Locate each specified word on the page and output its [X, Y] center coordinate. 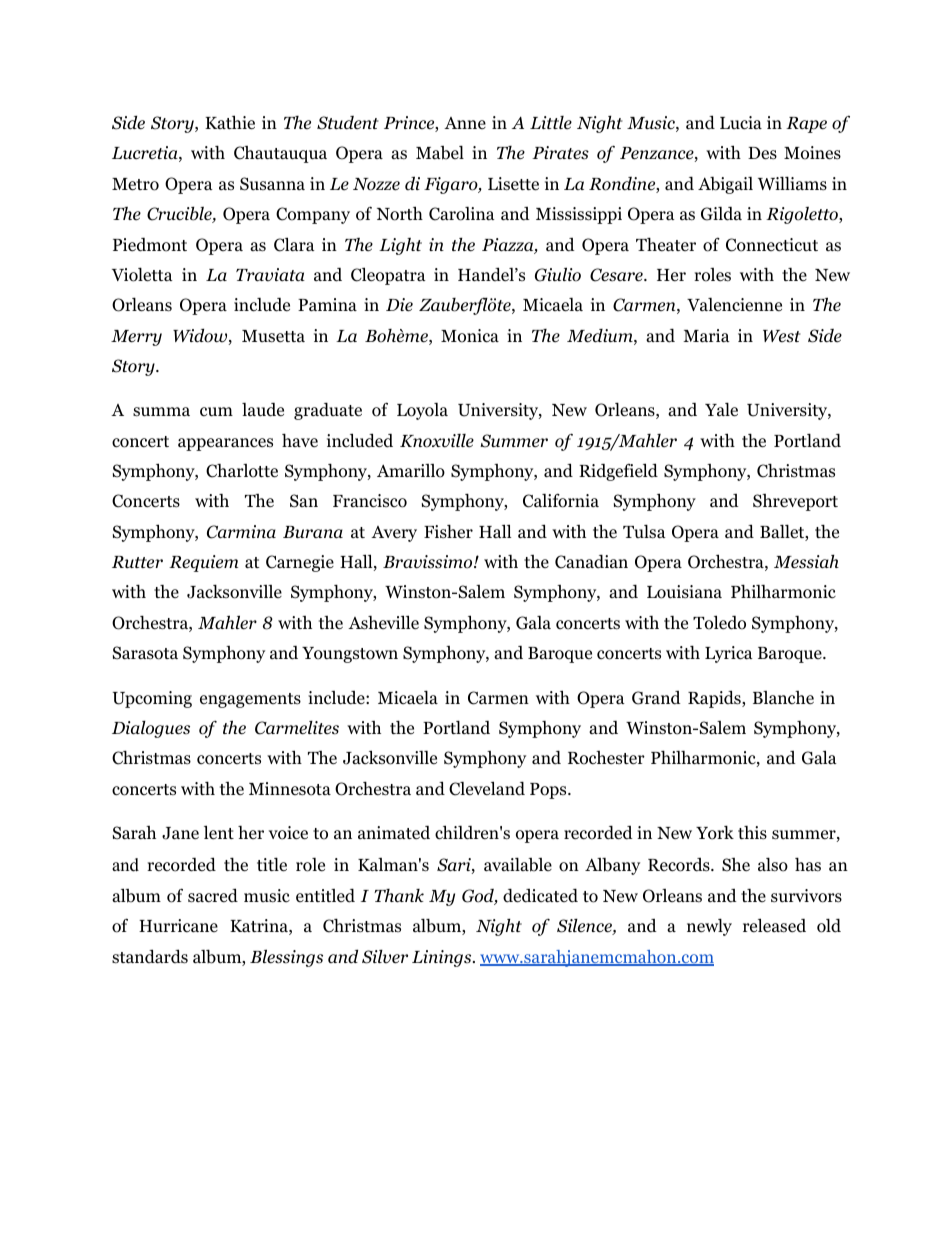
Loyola [422, 411]
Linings [443, 958]
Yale [721, 409]
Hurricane [178, 925]
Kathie [230, 122]
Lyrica [729, 654]
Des [762, 153]
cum [216, 412]
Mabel [440, 152]
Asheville [383, 622]
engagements [250, 700]
